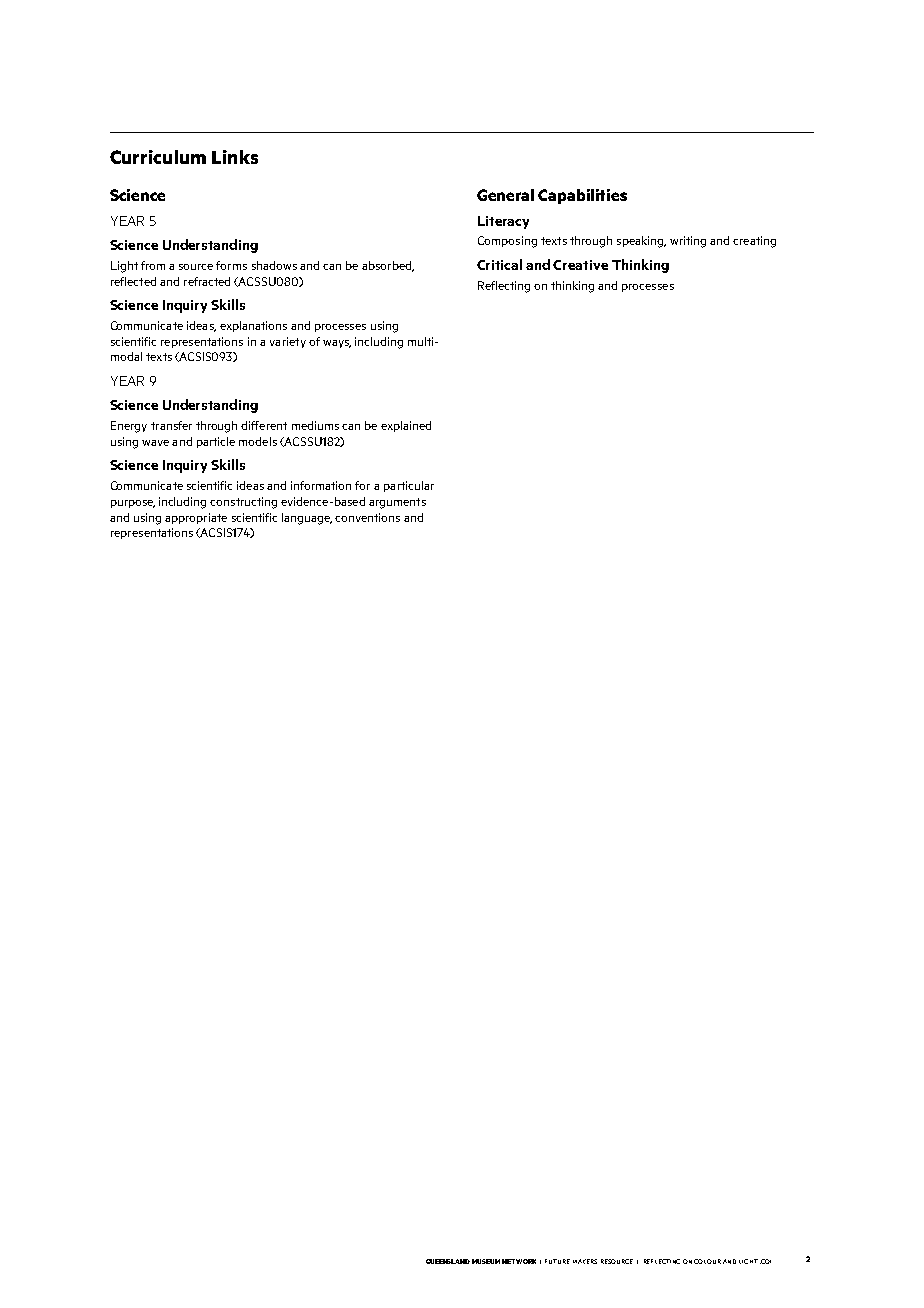  I want to click on General, so click(505, 195).
